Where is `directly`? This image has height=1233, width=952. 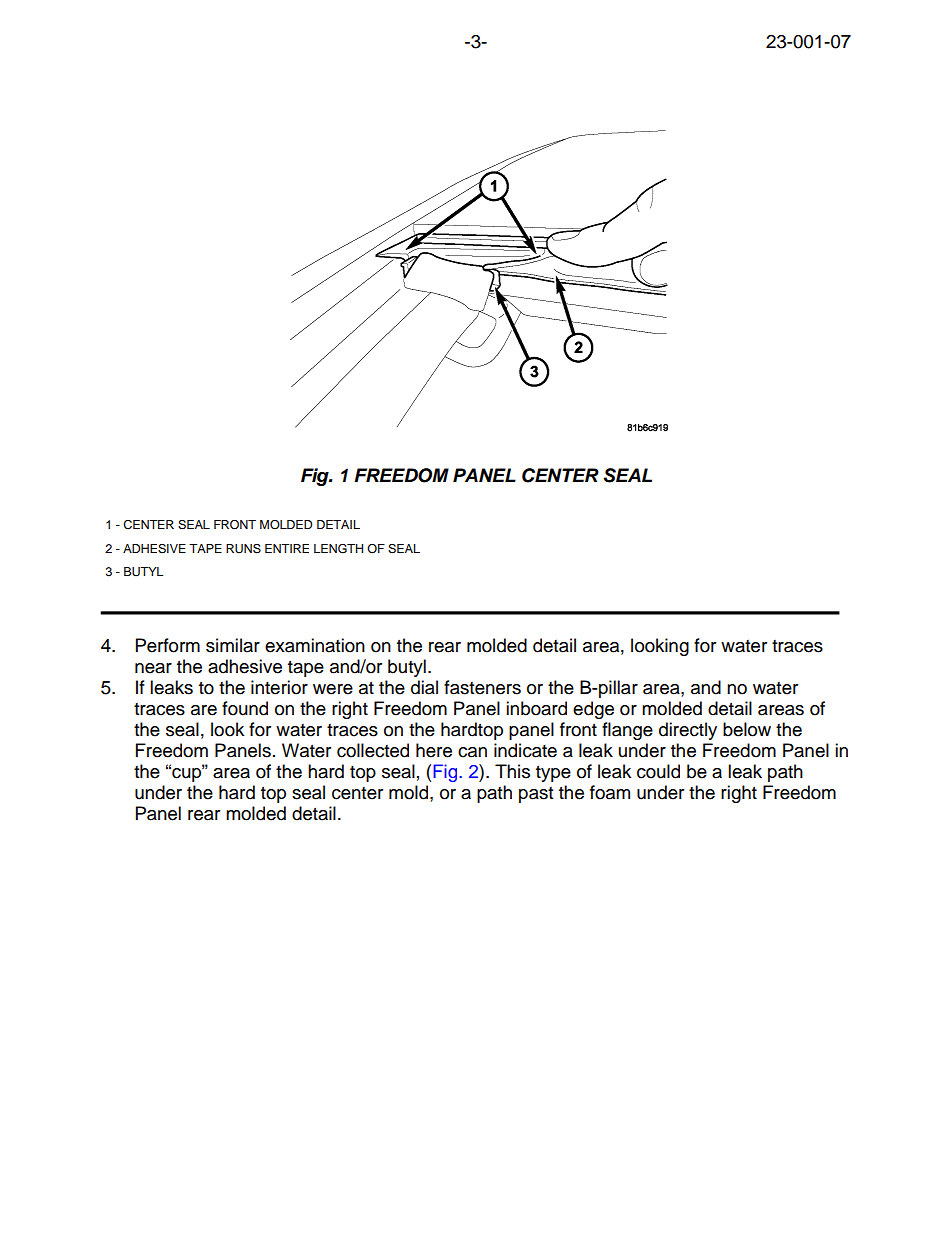
directly is located at coordinates (688, 731).
